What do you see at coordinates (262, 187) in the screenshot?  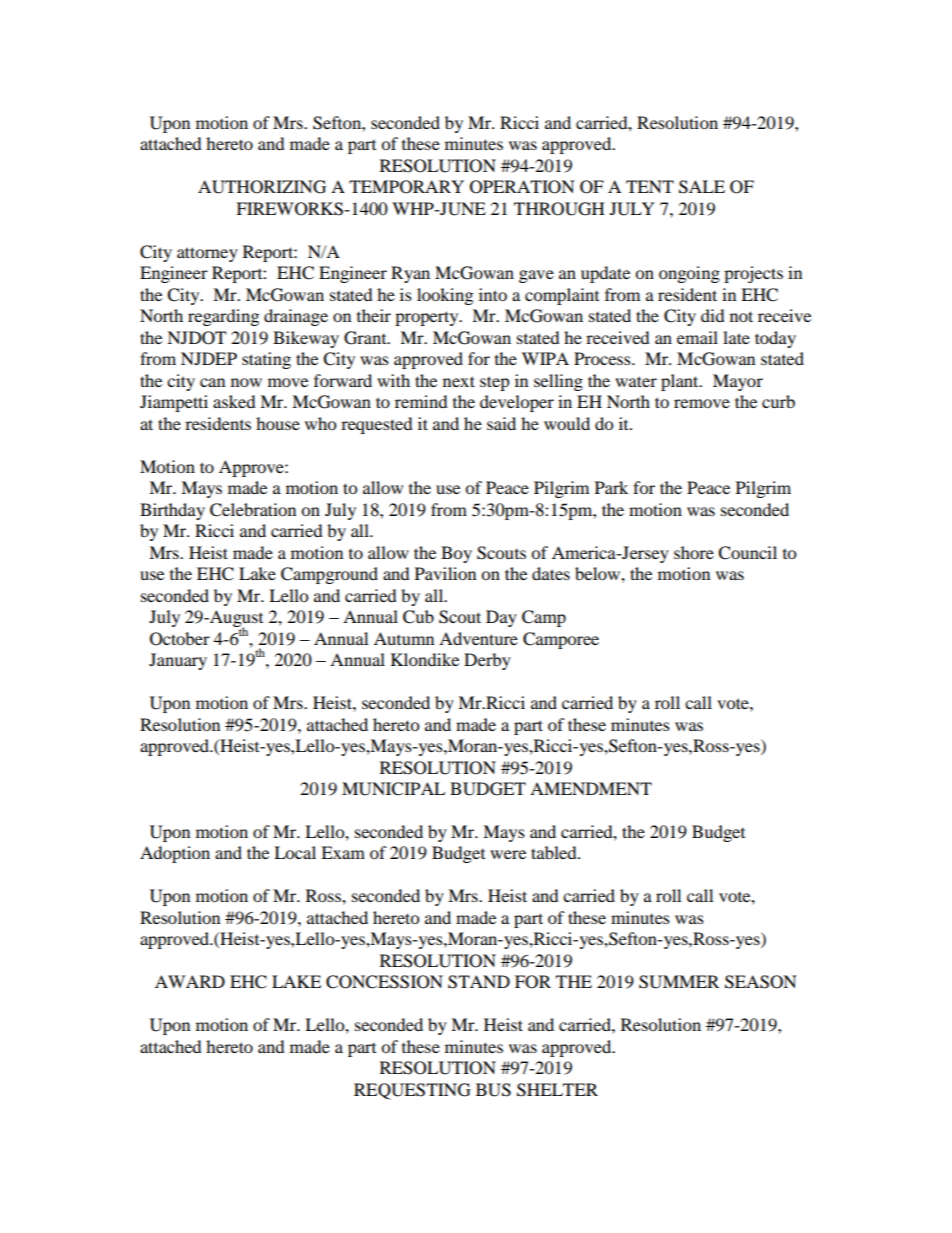 I see `AUTHORIZING` at bounding box center [262, 187].
